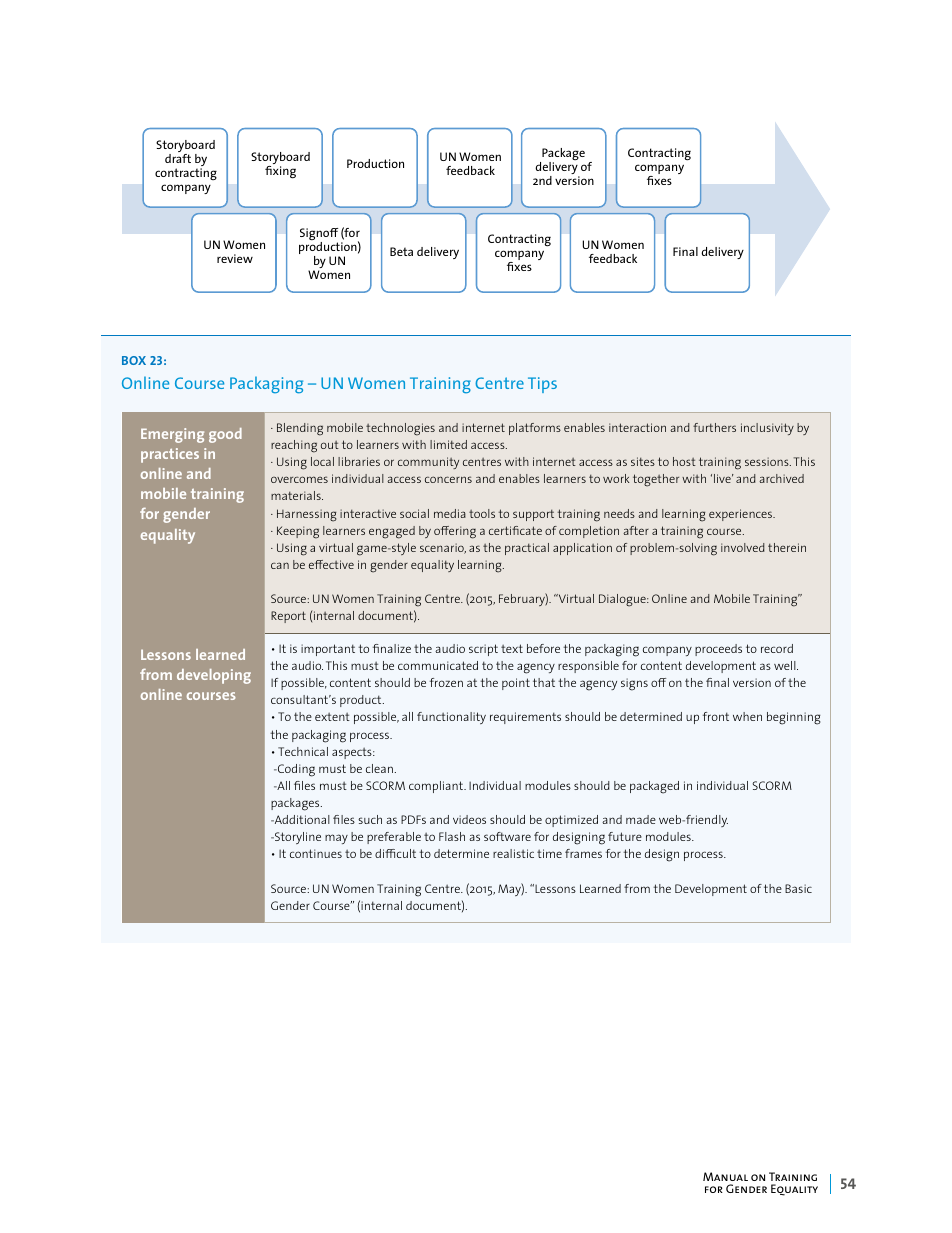 The image size is (952, 1233). I want to click on furthers, so click(714, 427).
